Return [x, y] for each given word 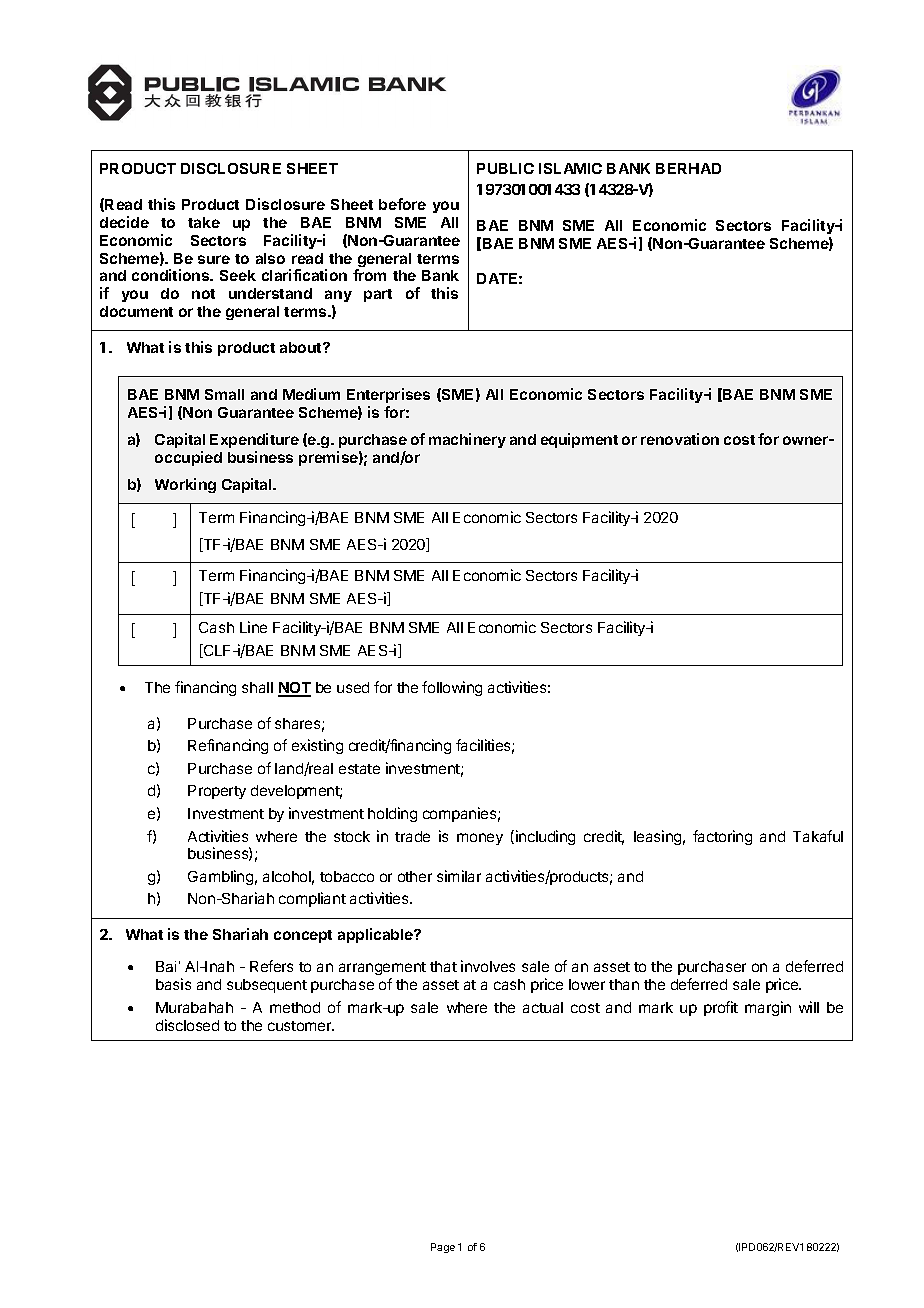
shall [257, 687]
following [452, 688]
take [204, 222]
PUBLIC [505, 168]
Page [443, 1248]
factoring [722, 837]
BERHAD [688, 168]
